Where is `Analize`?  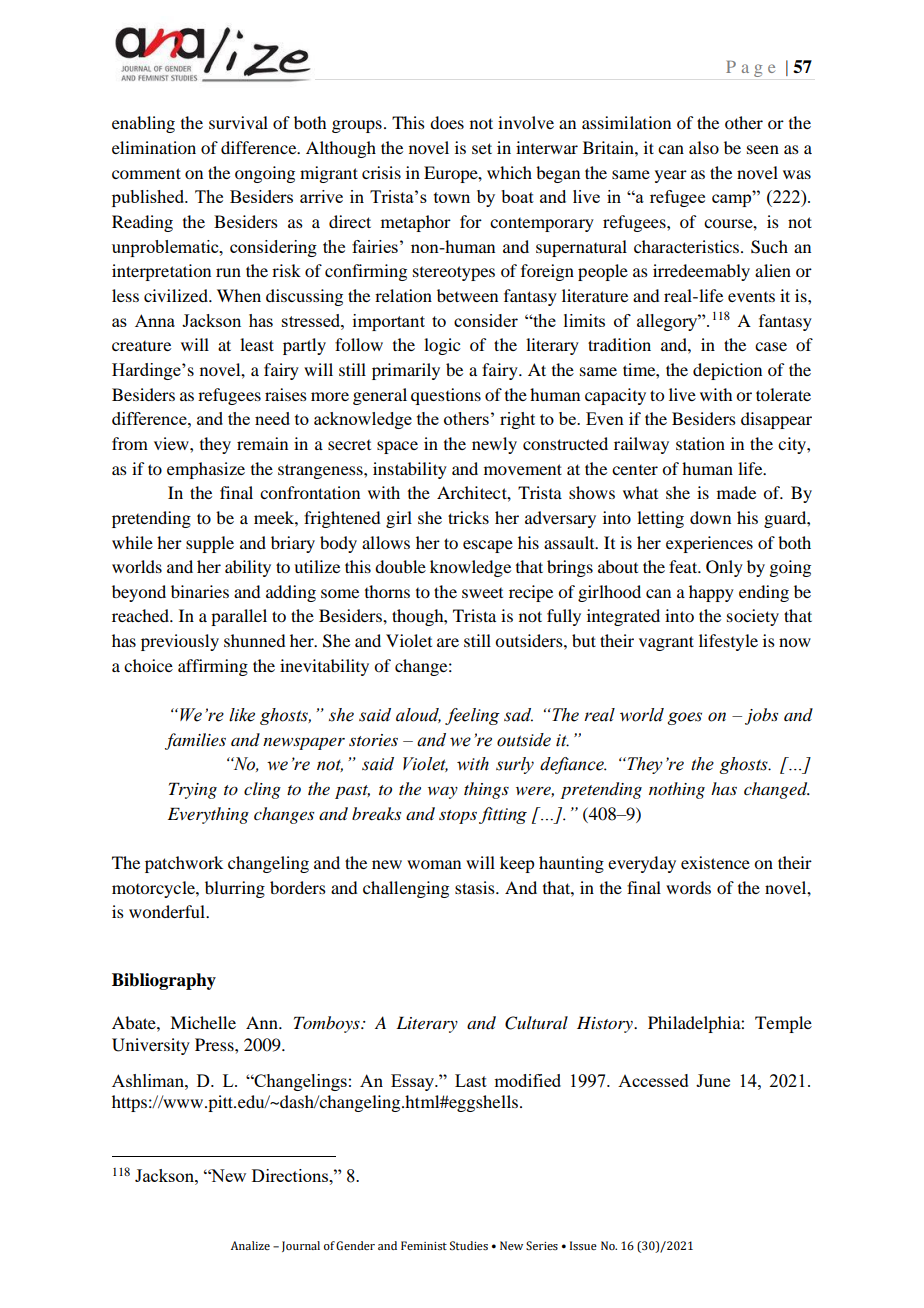
Analize is located at coordinates (250, 1245).
